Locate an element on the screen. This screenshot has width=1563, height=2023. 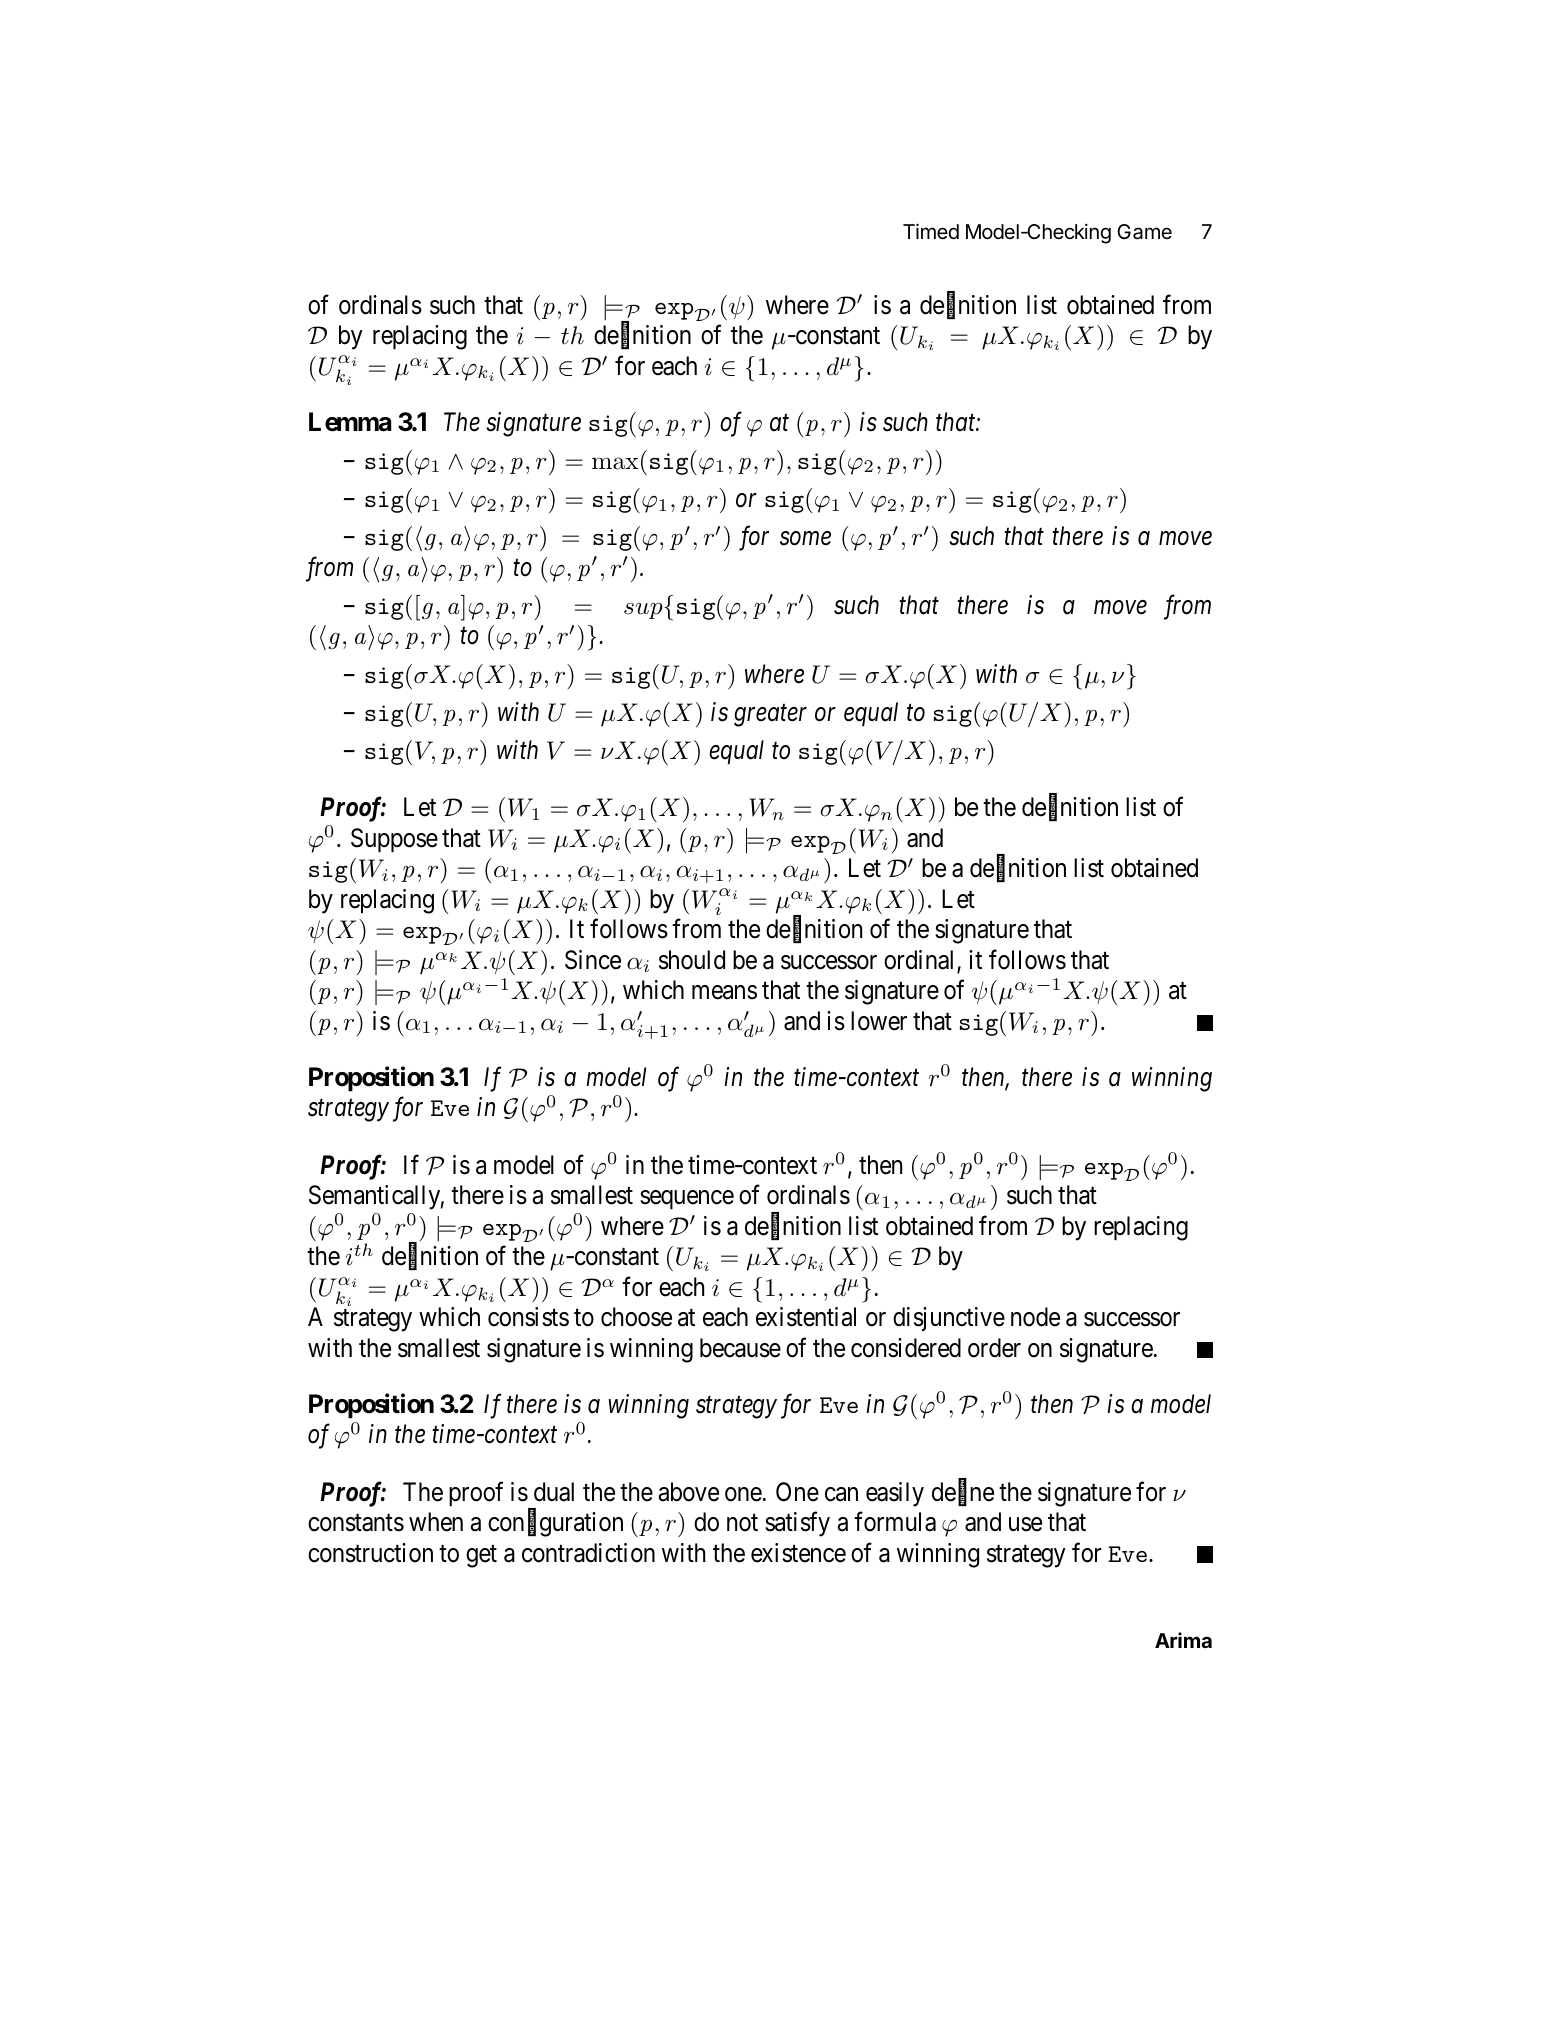
Lemma is located at coordinates (350, 422).
